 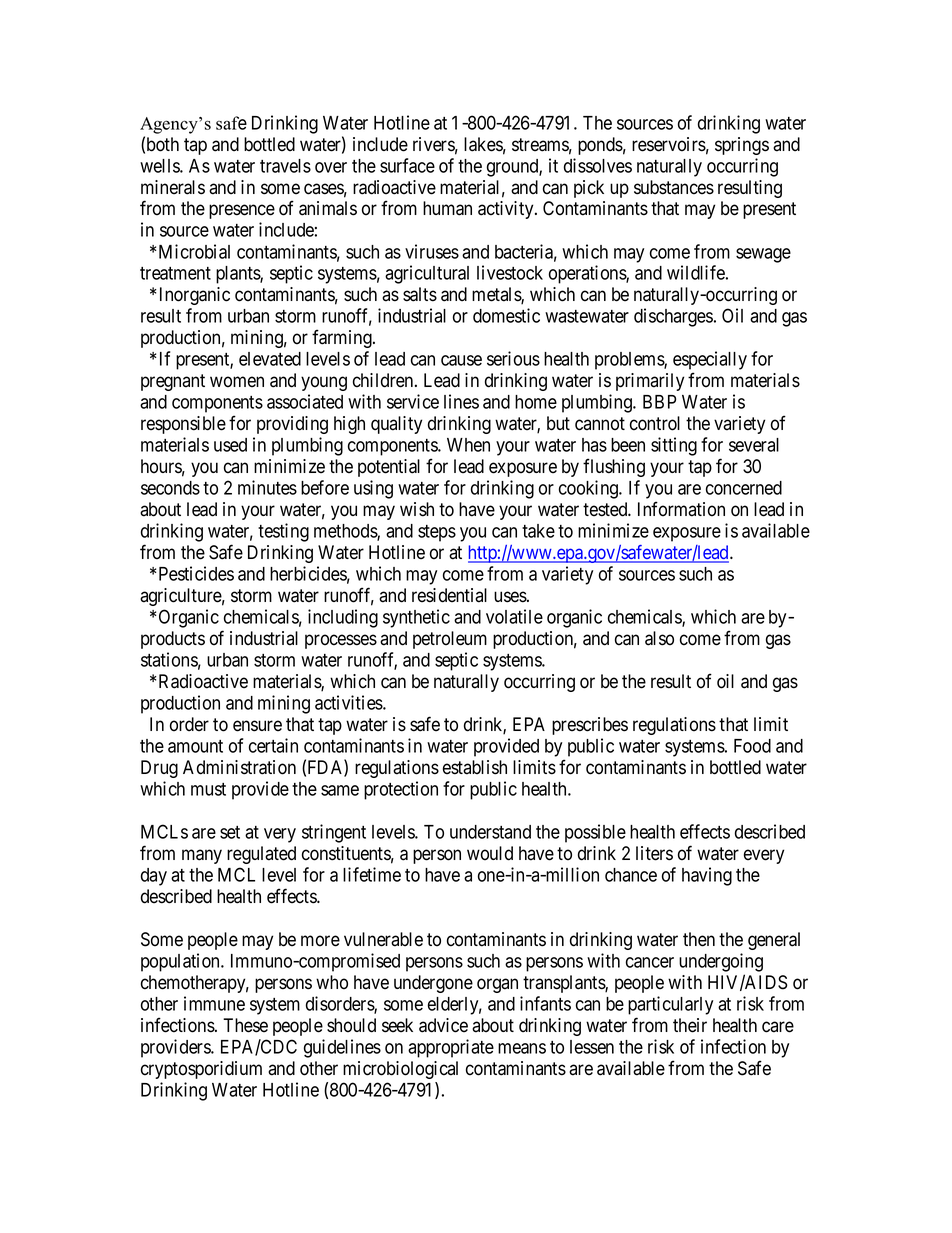 What do you see at coordinates (239, 767) in the screenshot?
I see `Administration` at bounding box center [239, 767].
